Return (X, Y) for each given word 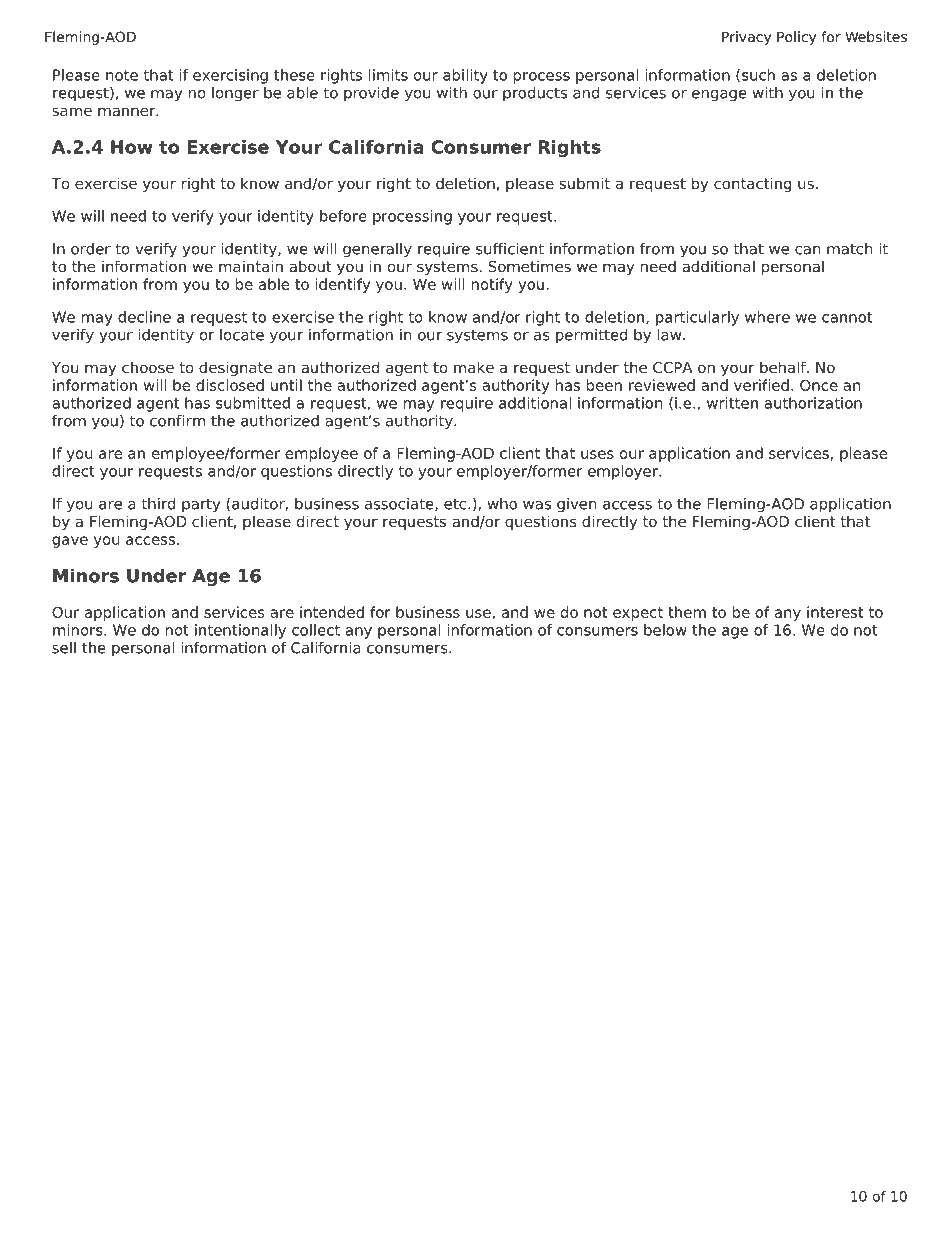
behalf (784, 367)
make (474, 367)
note (122, 75)
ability (465, 76)
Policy (796, 38)
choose (148, 367)
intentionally (240, 631)
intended (332, 612)
